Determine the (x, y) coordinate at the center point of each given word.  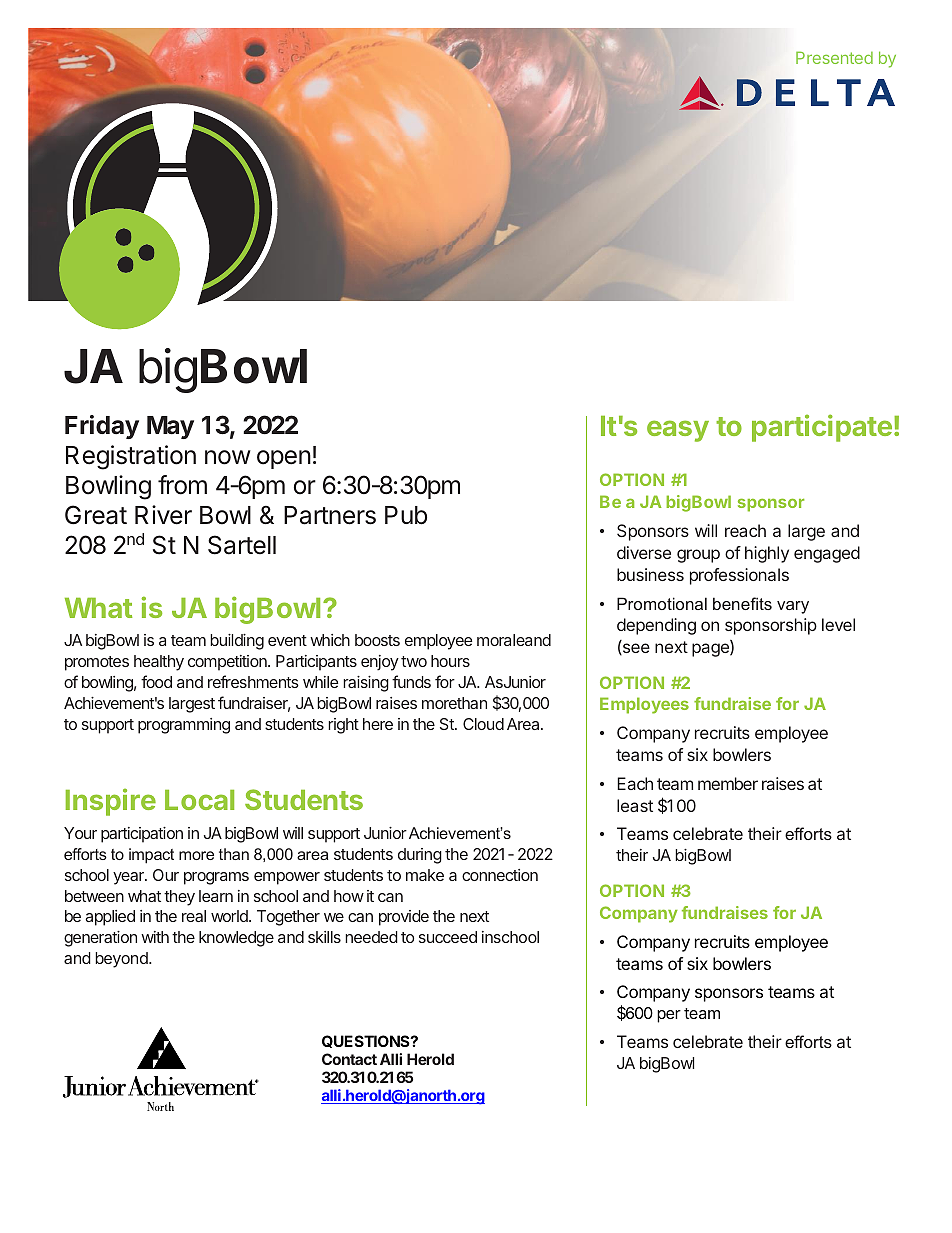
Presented (834, 57)
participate (822, 428)
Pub (406, 515)
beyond (122, 960)
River (163, 515)
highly (767, 554)
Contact (349, 1059)
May (170, 427)
